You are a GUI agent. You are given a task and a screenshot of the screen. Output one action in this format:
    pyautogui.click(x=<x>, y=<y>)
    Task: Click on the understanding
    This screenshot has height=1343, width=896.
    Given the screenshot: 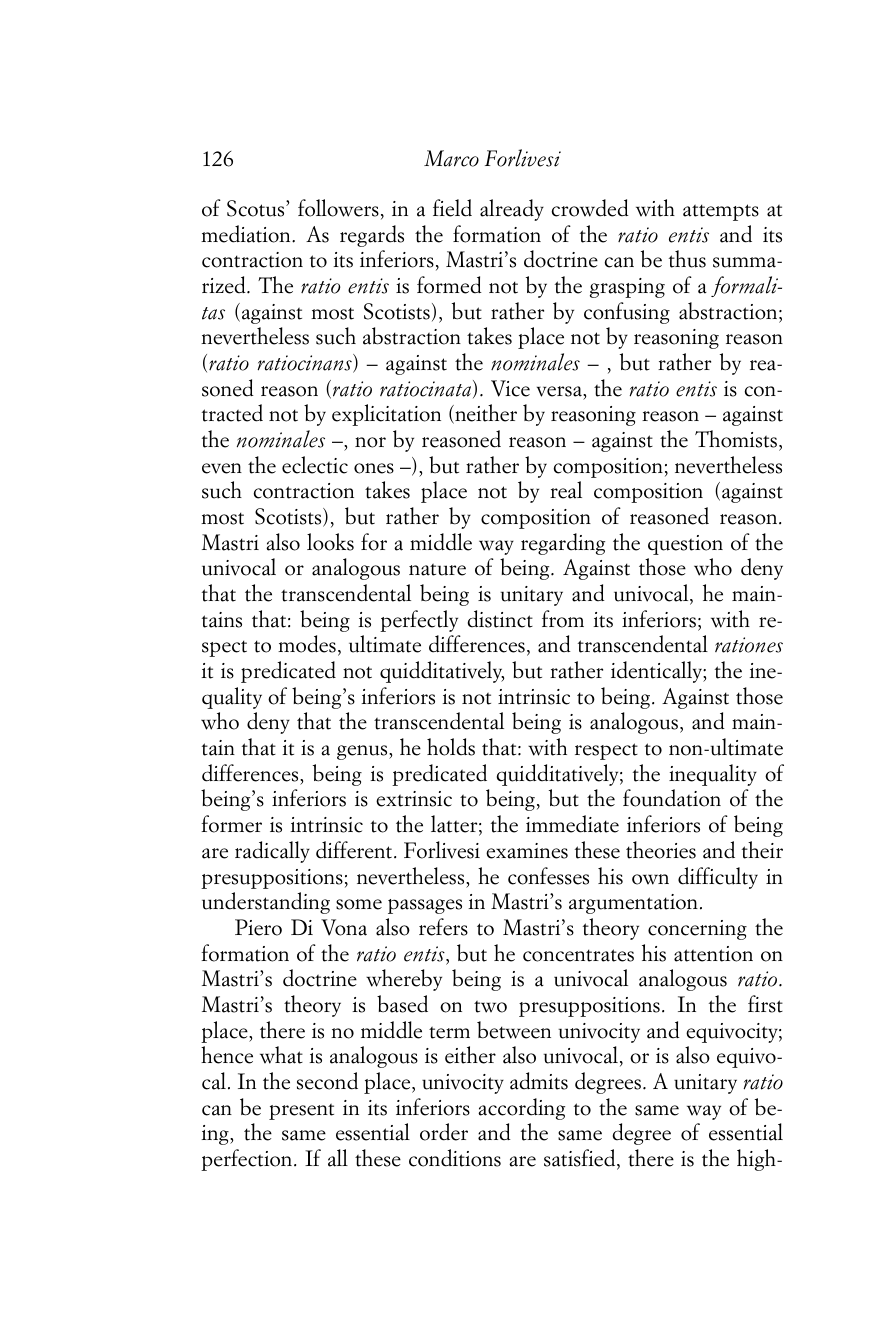 What is the action you would take?
    pyautogui.click(x=266, y=903)
